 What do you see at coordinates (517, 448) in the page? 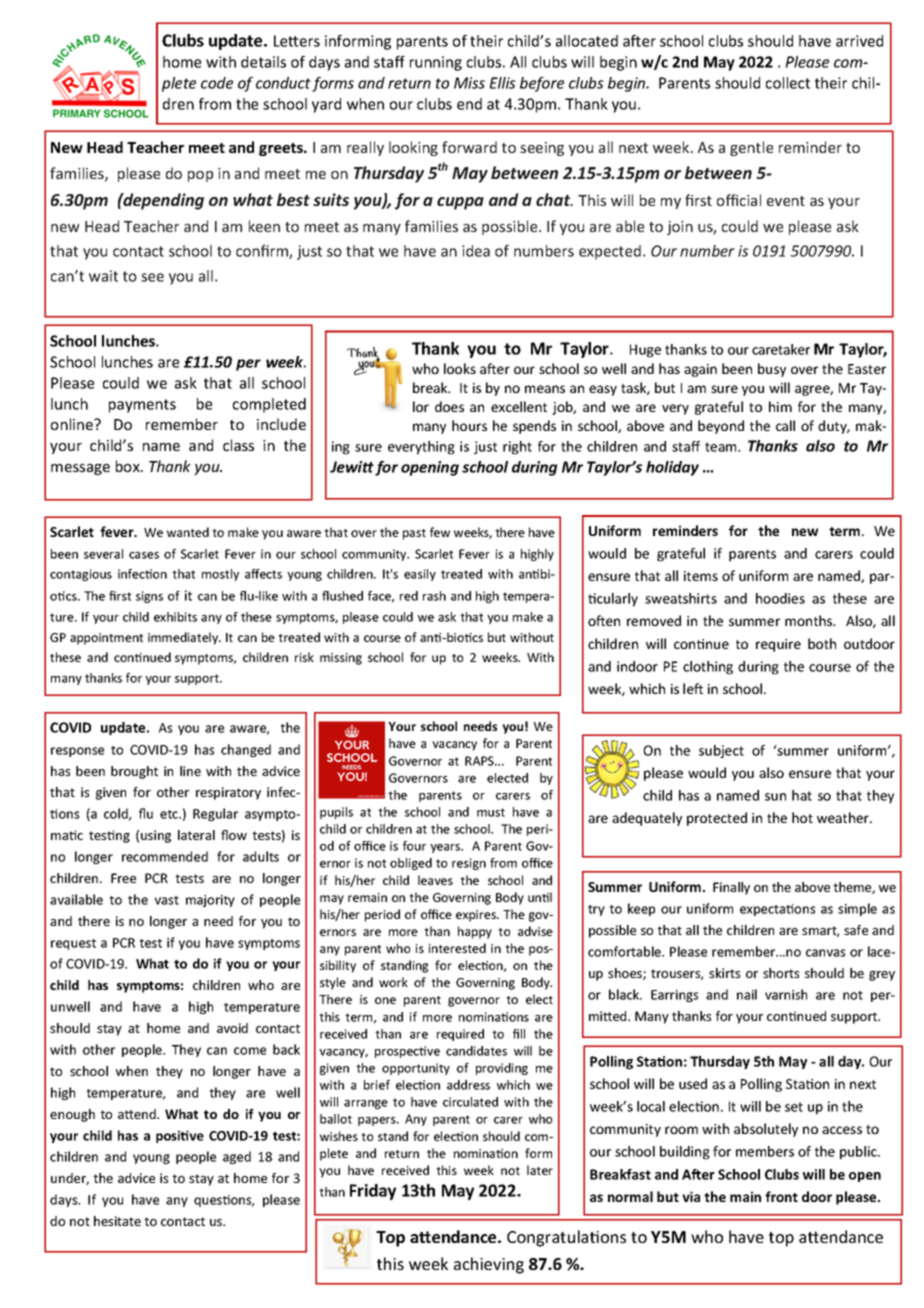
I see `right` at bounding box center [517, 448].
